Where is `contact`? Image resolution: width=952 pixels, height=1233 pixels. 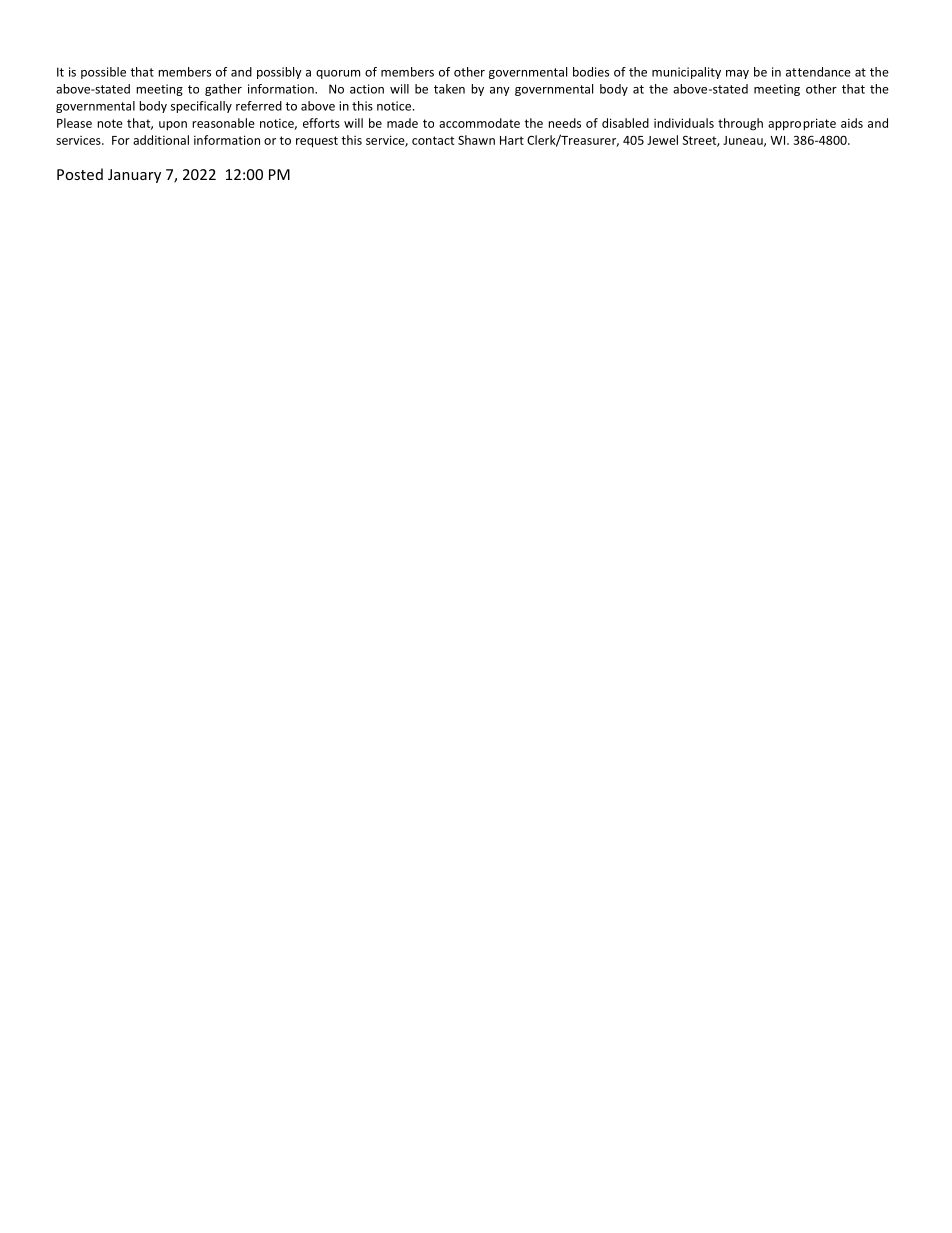 contact is located at coordinates (433, 140).
